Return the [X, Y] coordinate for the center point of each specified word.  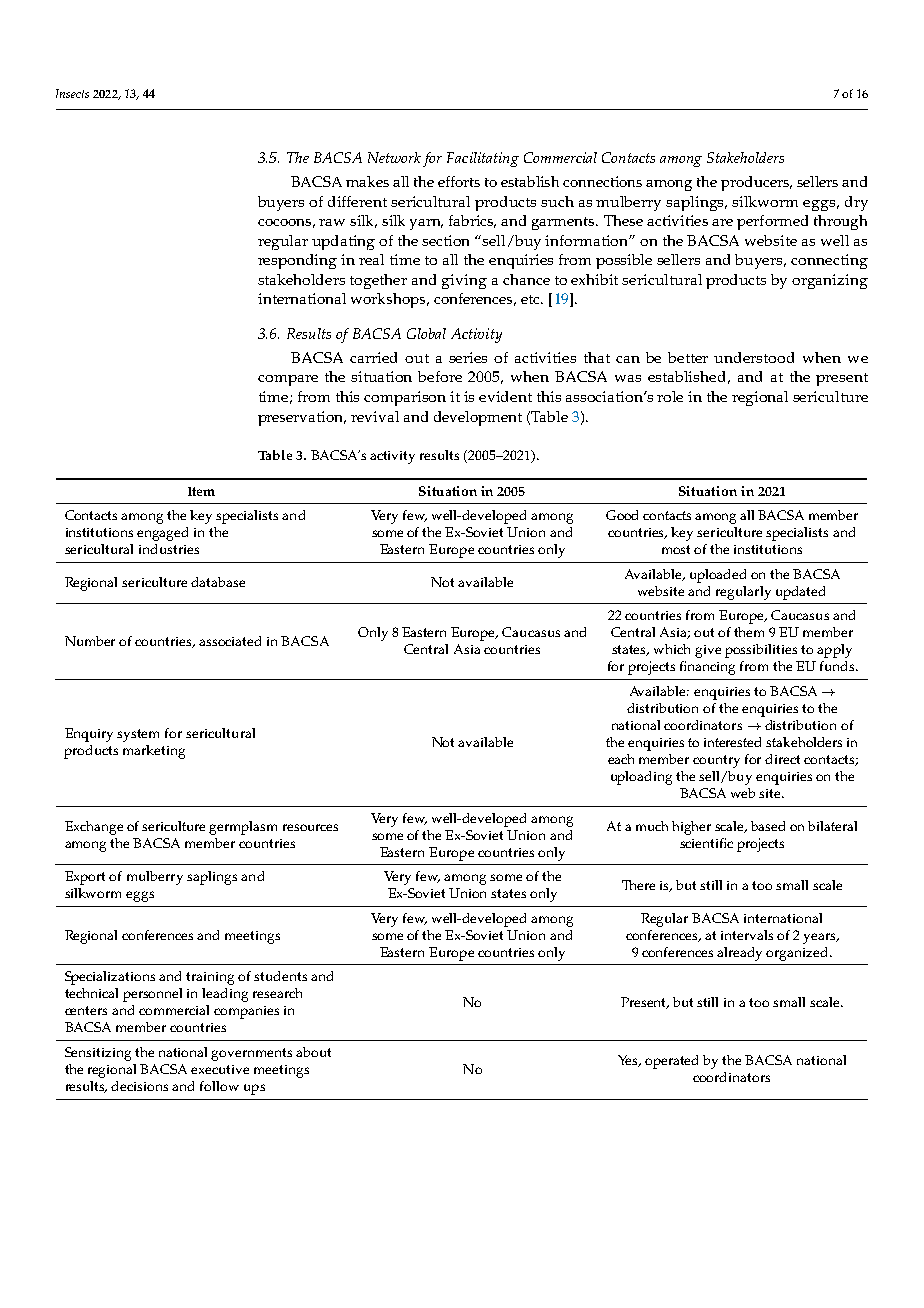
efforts [459, 181]
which [672, 649]
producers [756, 183]
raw [332, 222]
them [749, 632]
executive [220, 1069]
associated [230, 641]
